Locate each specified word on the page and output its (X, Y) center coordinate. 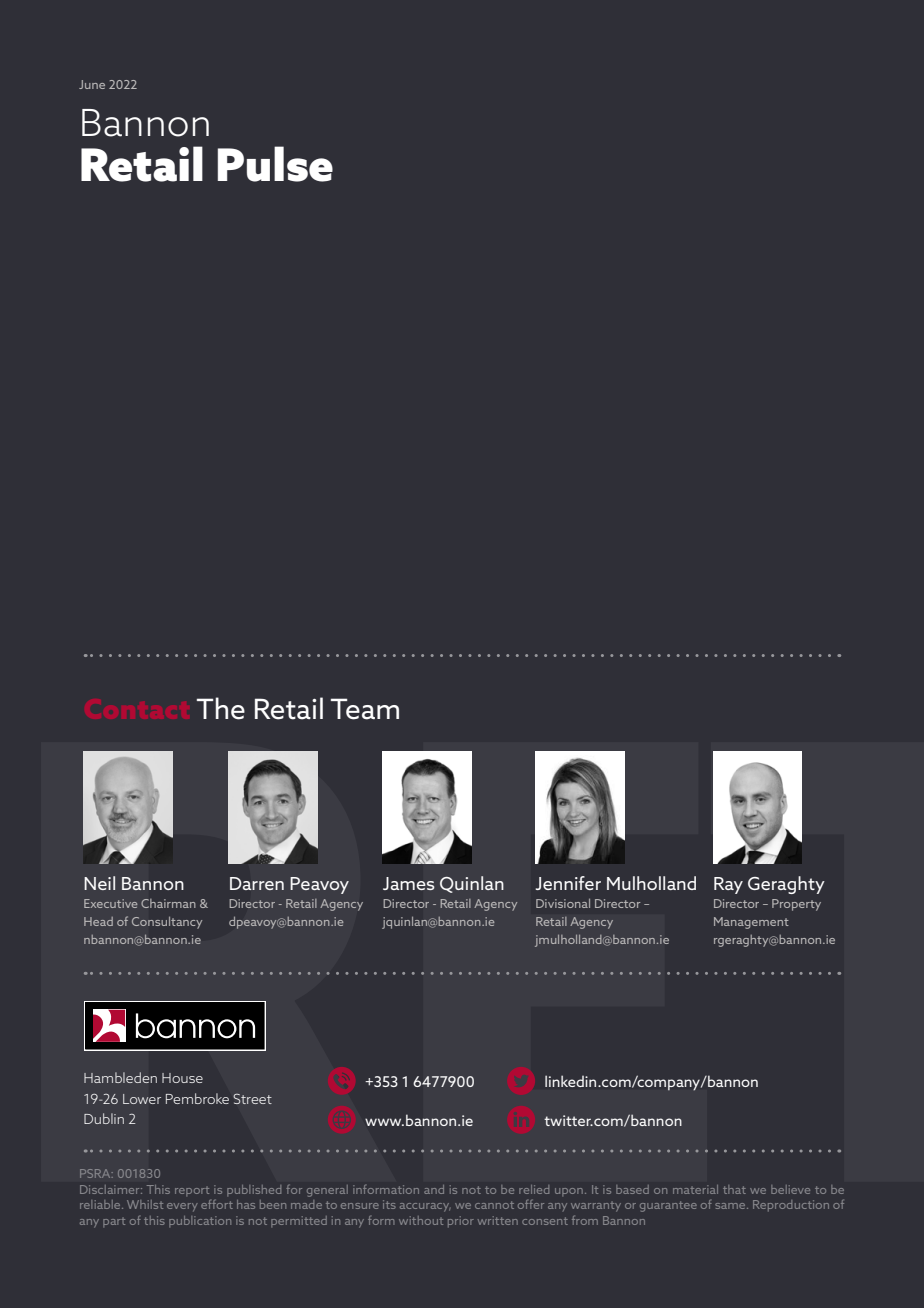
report (192, 1191)
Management (751, 923)
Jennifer (568, 883)
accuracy (425, 1207)
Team (365, 709)
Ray (728, 885)
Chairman (168, 903)
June (92, 84)
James (409, 884)
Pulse (275, 164)
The (221, 708)
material (695, 1189)
